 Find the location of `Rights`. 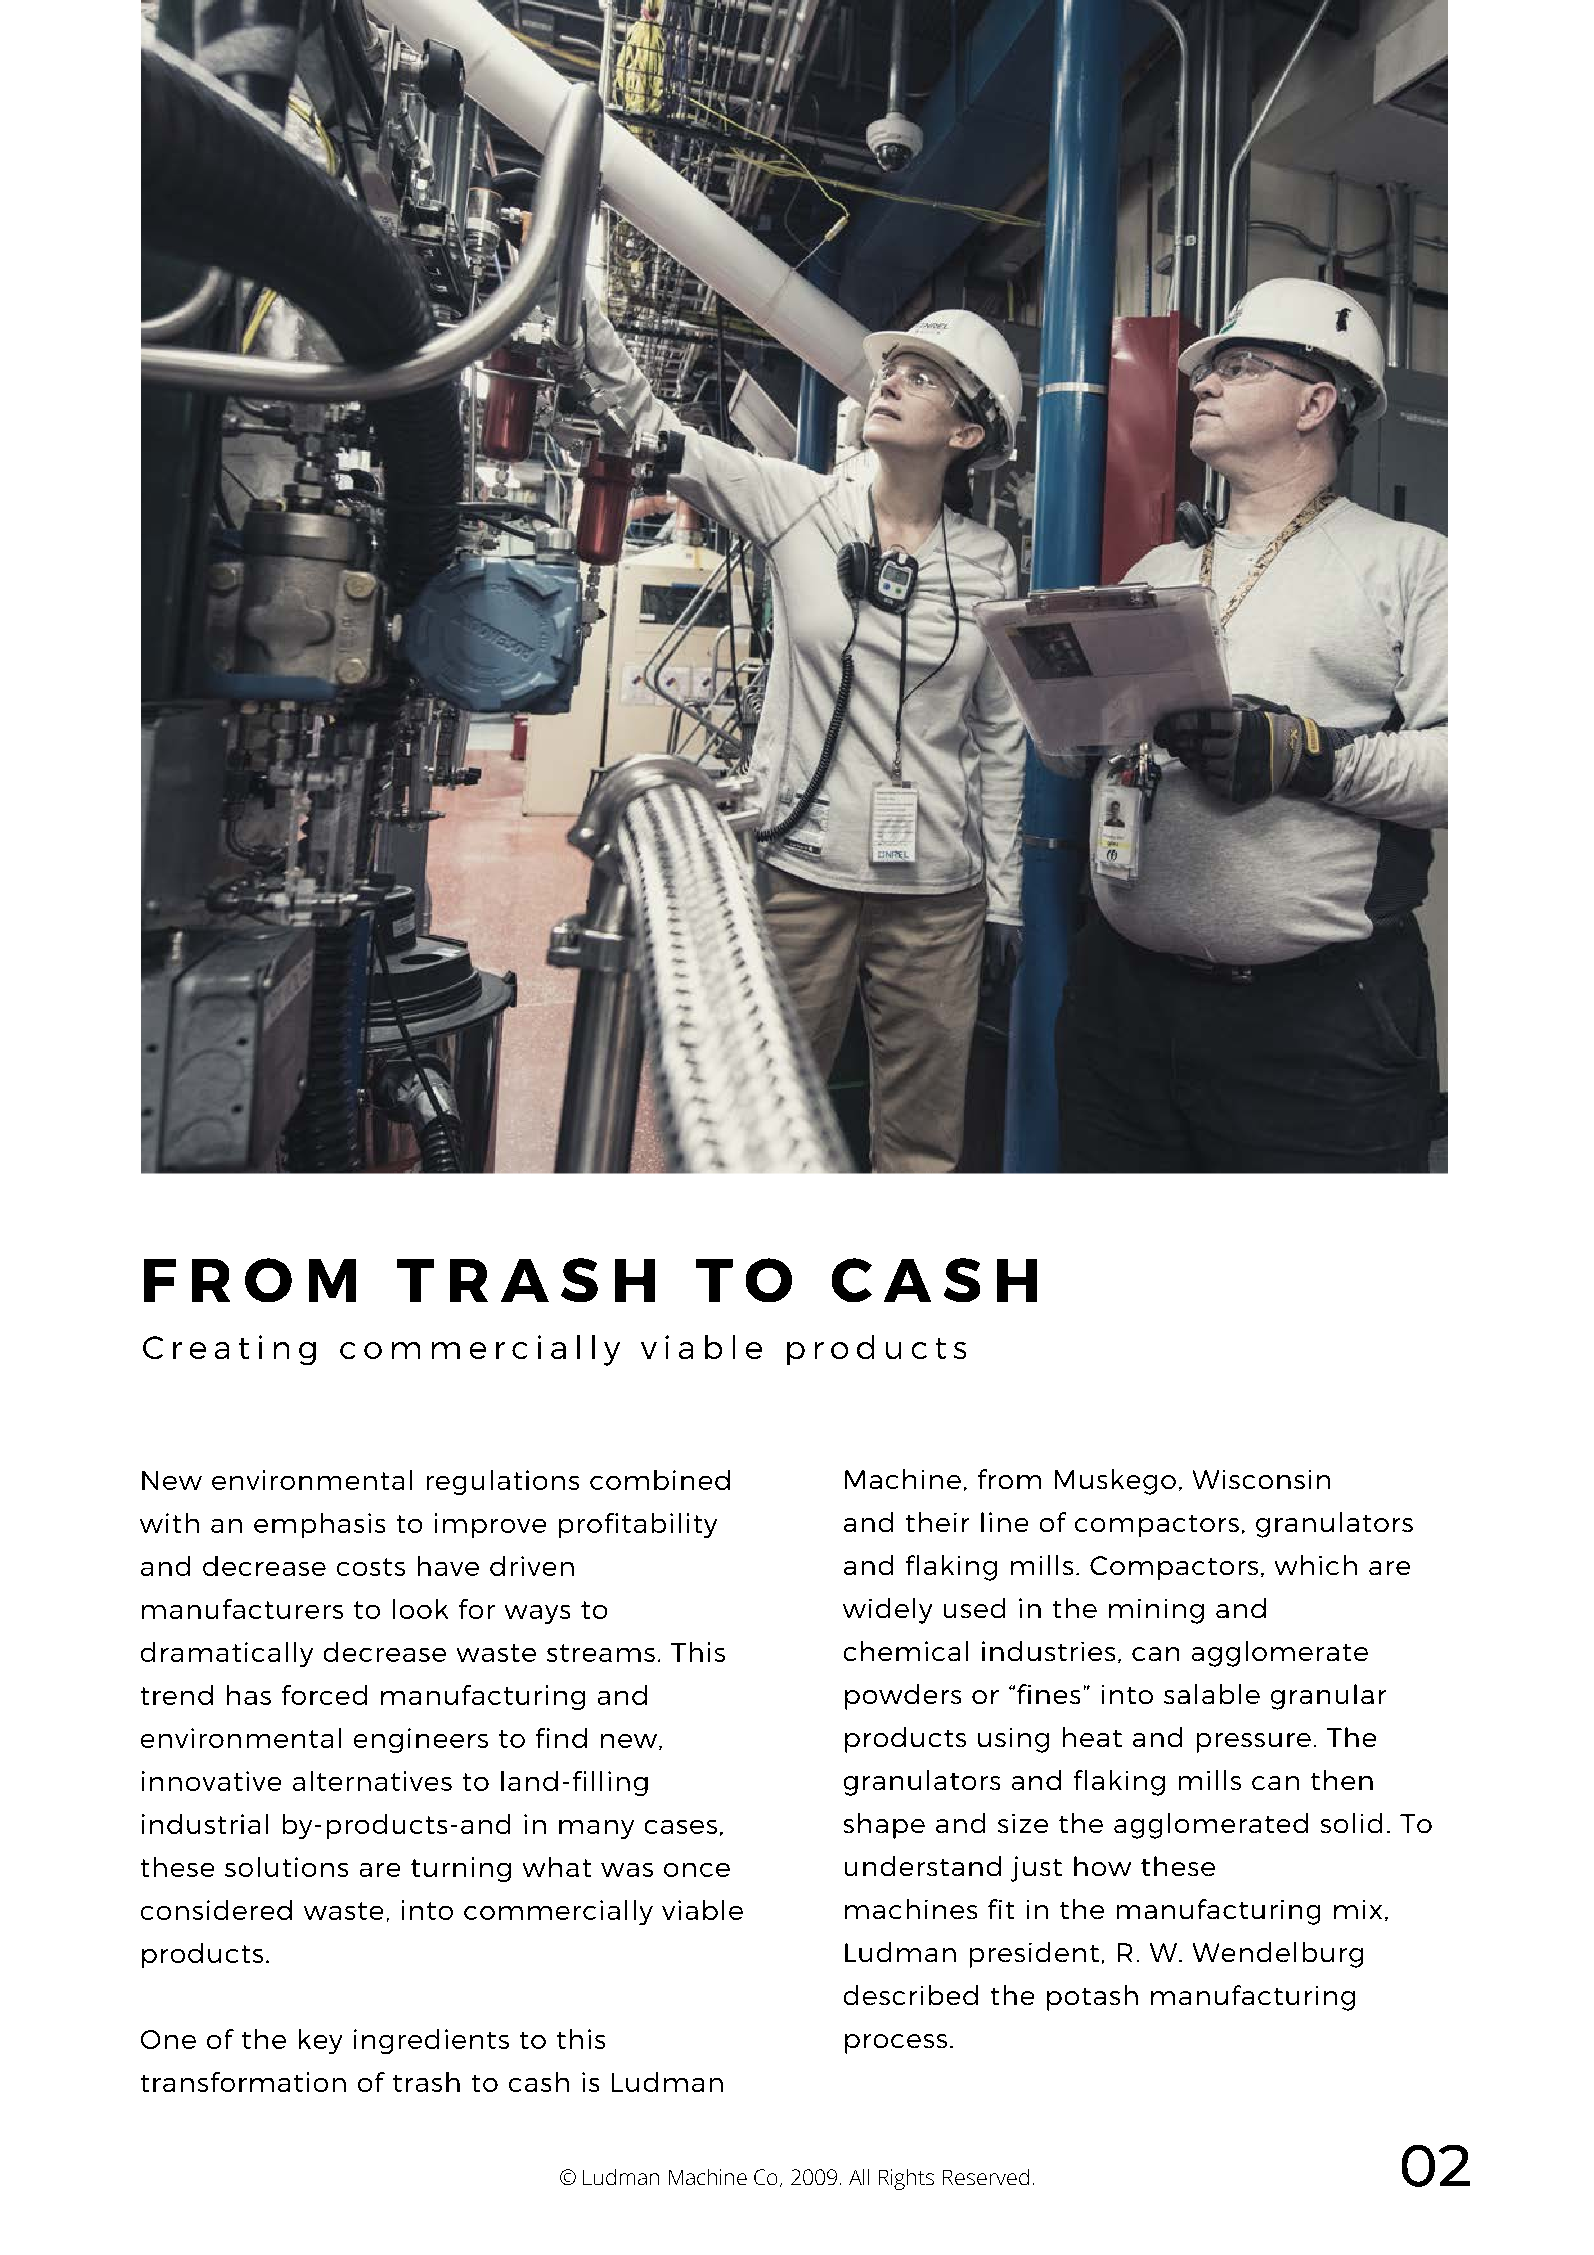

Rights is located at coordinates (906, 2179).
